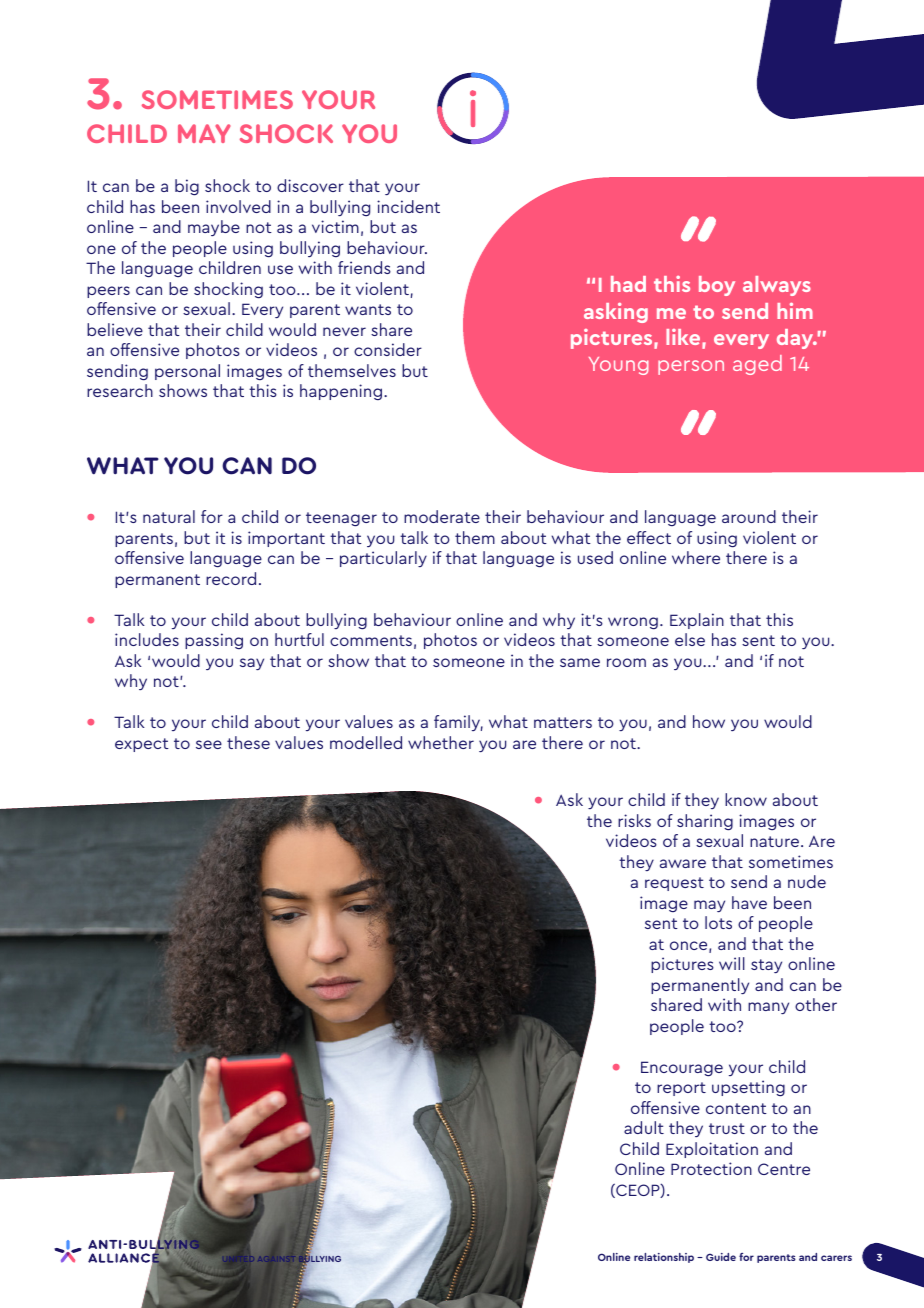 The height and width of the image is (1308, 924). I want to click on stay, so click(766, 966).
